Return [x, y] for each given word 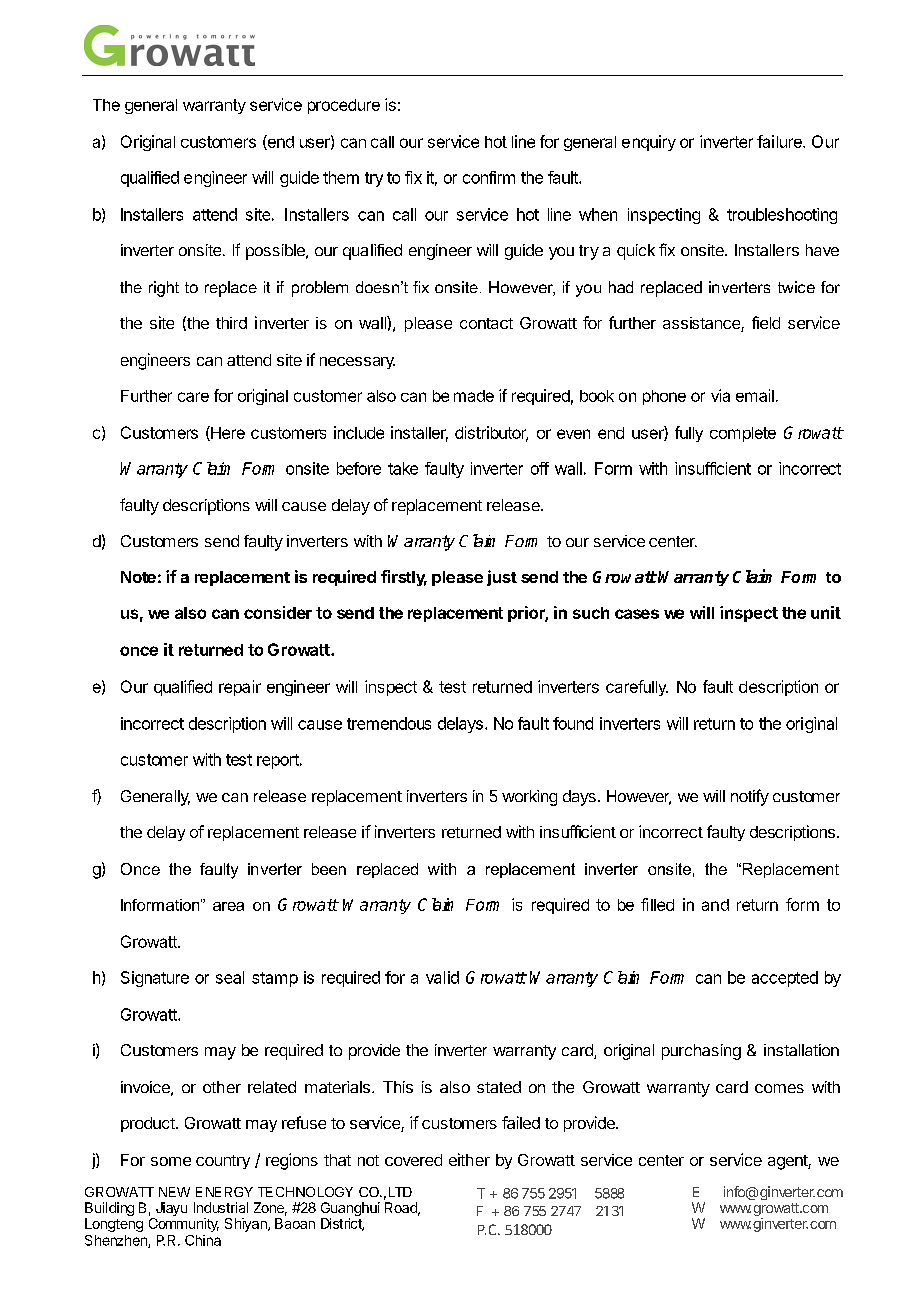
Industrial [221, 1207]
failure [780, 141]
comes [779, 1088]
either [469, 1159]
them [341, 177]
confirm [489, 177]
